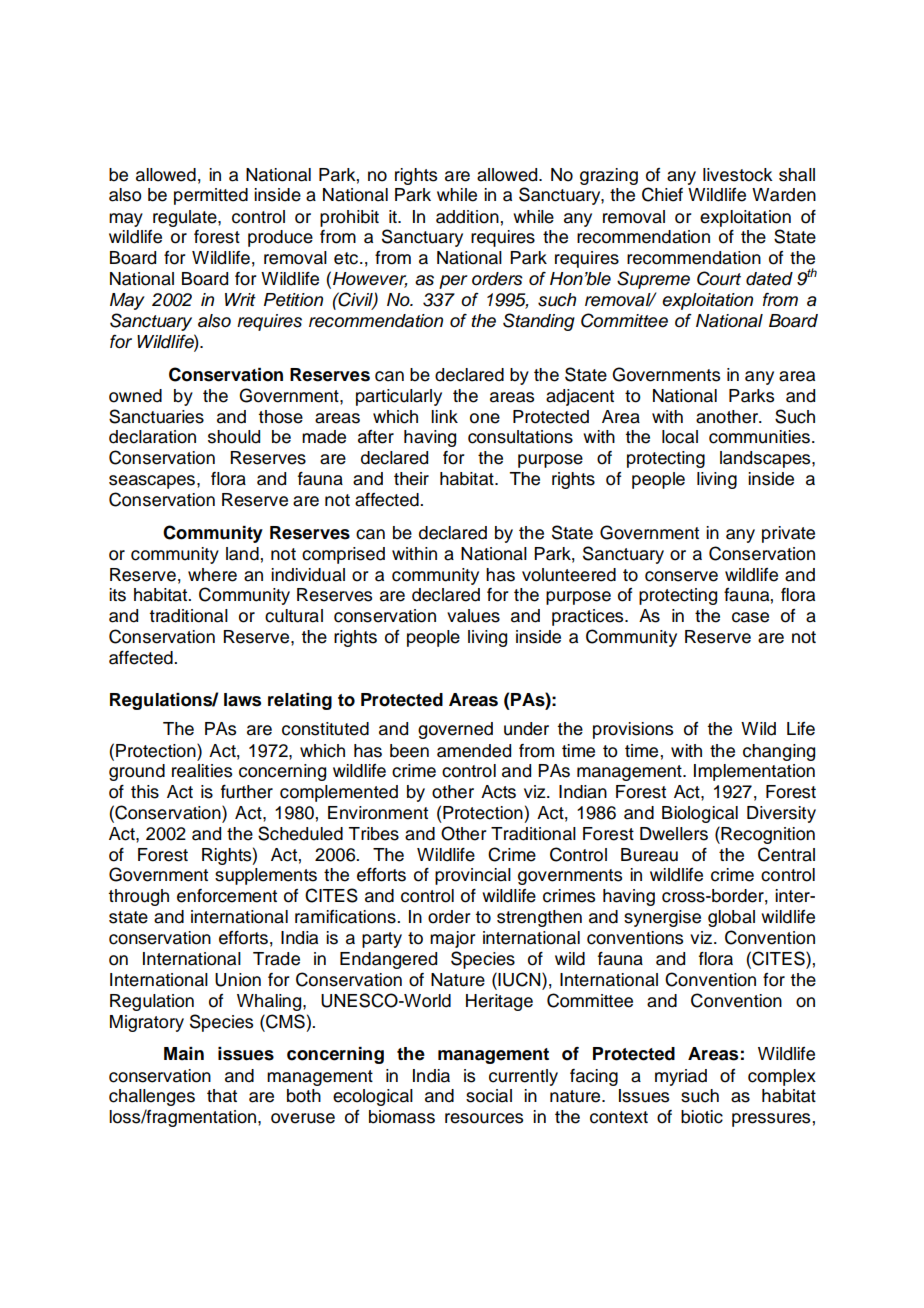 This document has height=1308, width=924. What do you see at coordinates (498, 792) in the document?
I see `Acts` at bounding box center [498, 792].
